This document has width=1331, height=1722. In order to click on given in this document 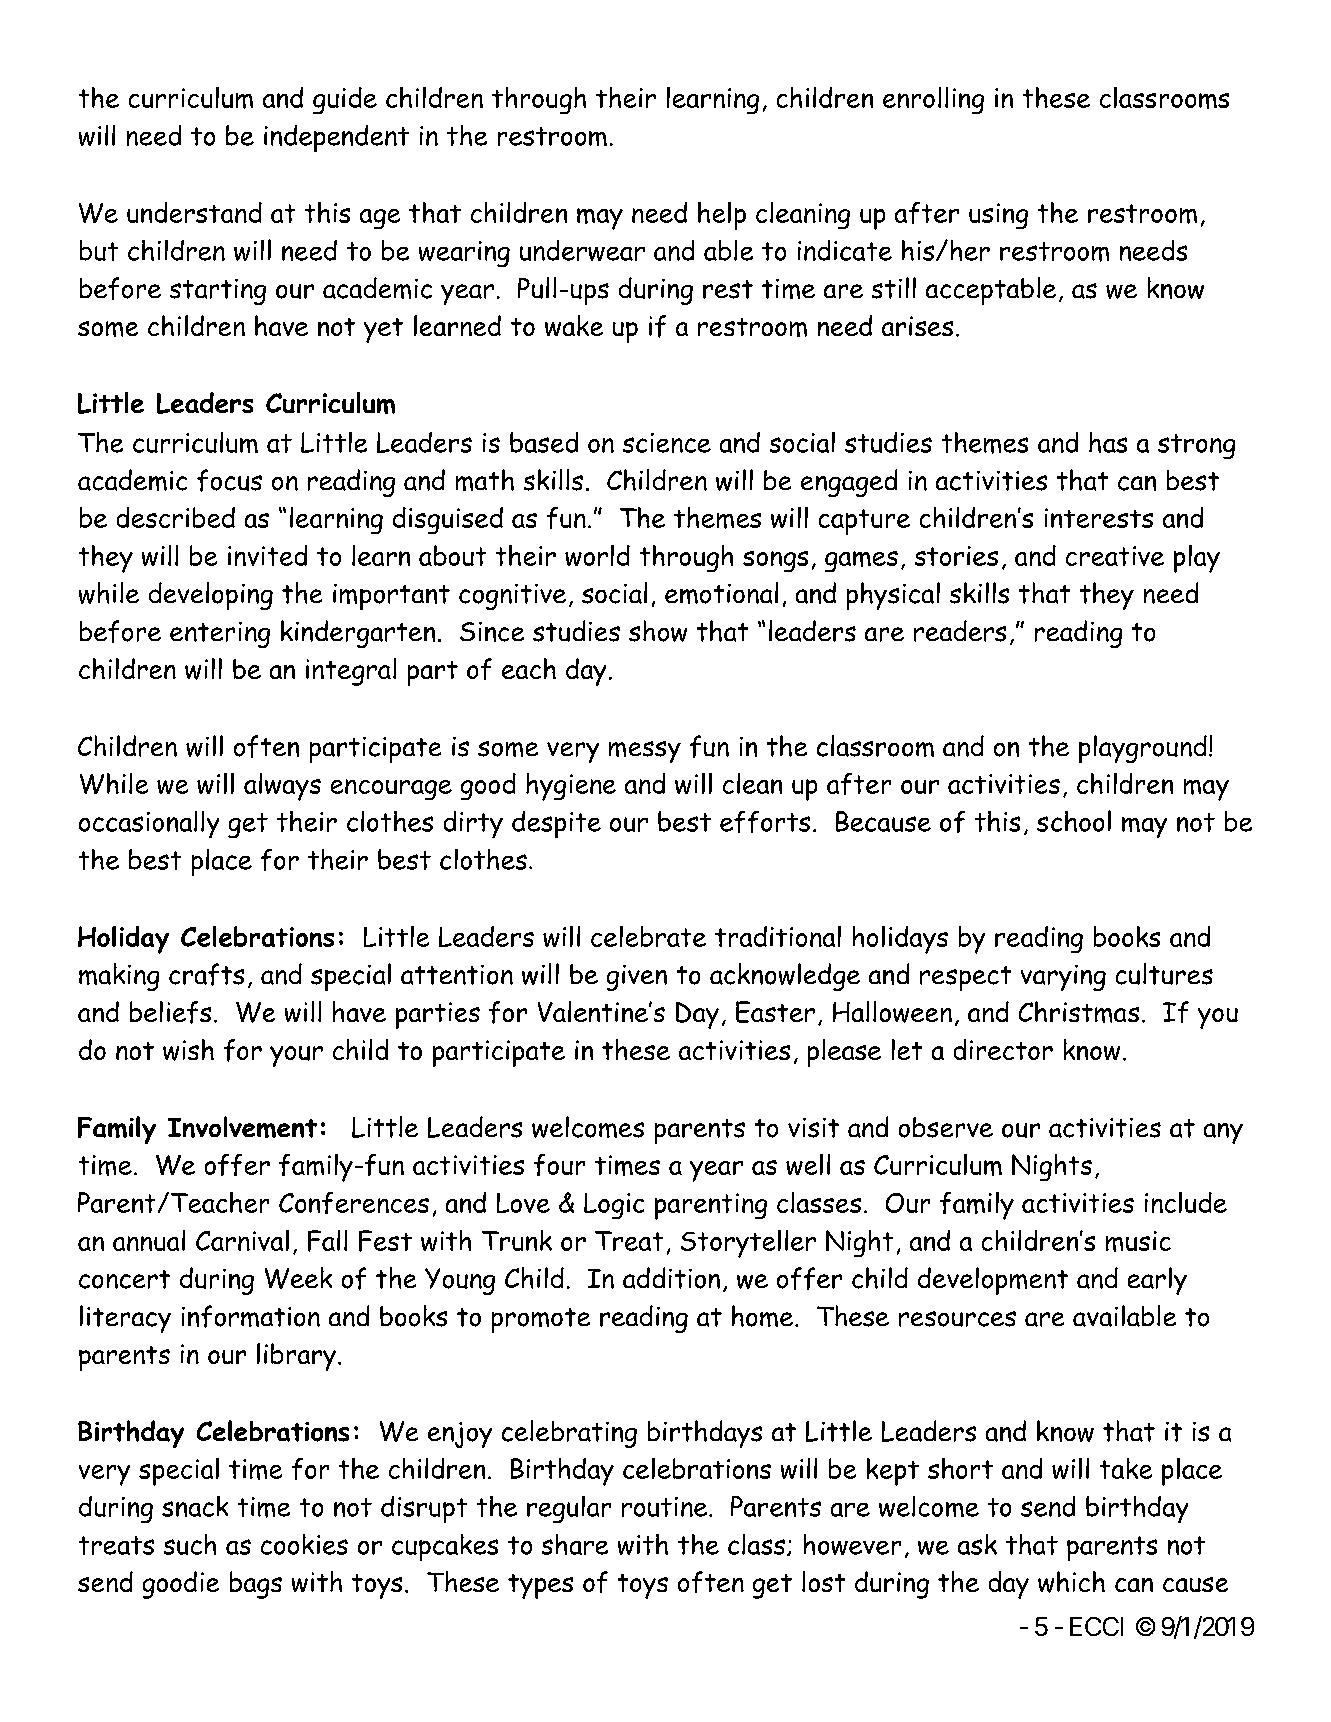, I will do `click(637, 978)`.
